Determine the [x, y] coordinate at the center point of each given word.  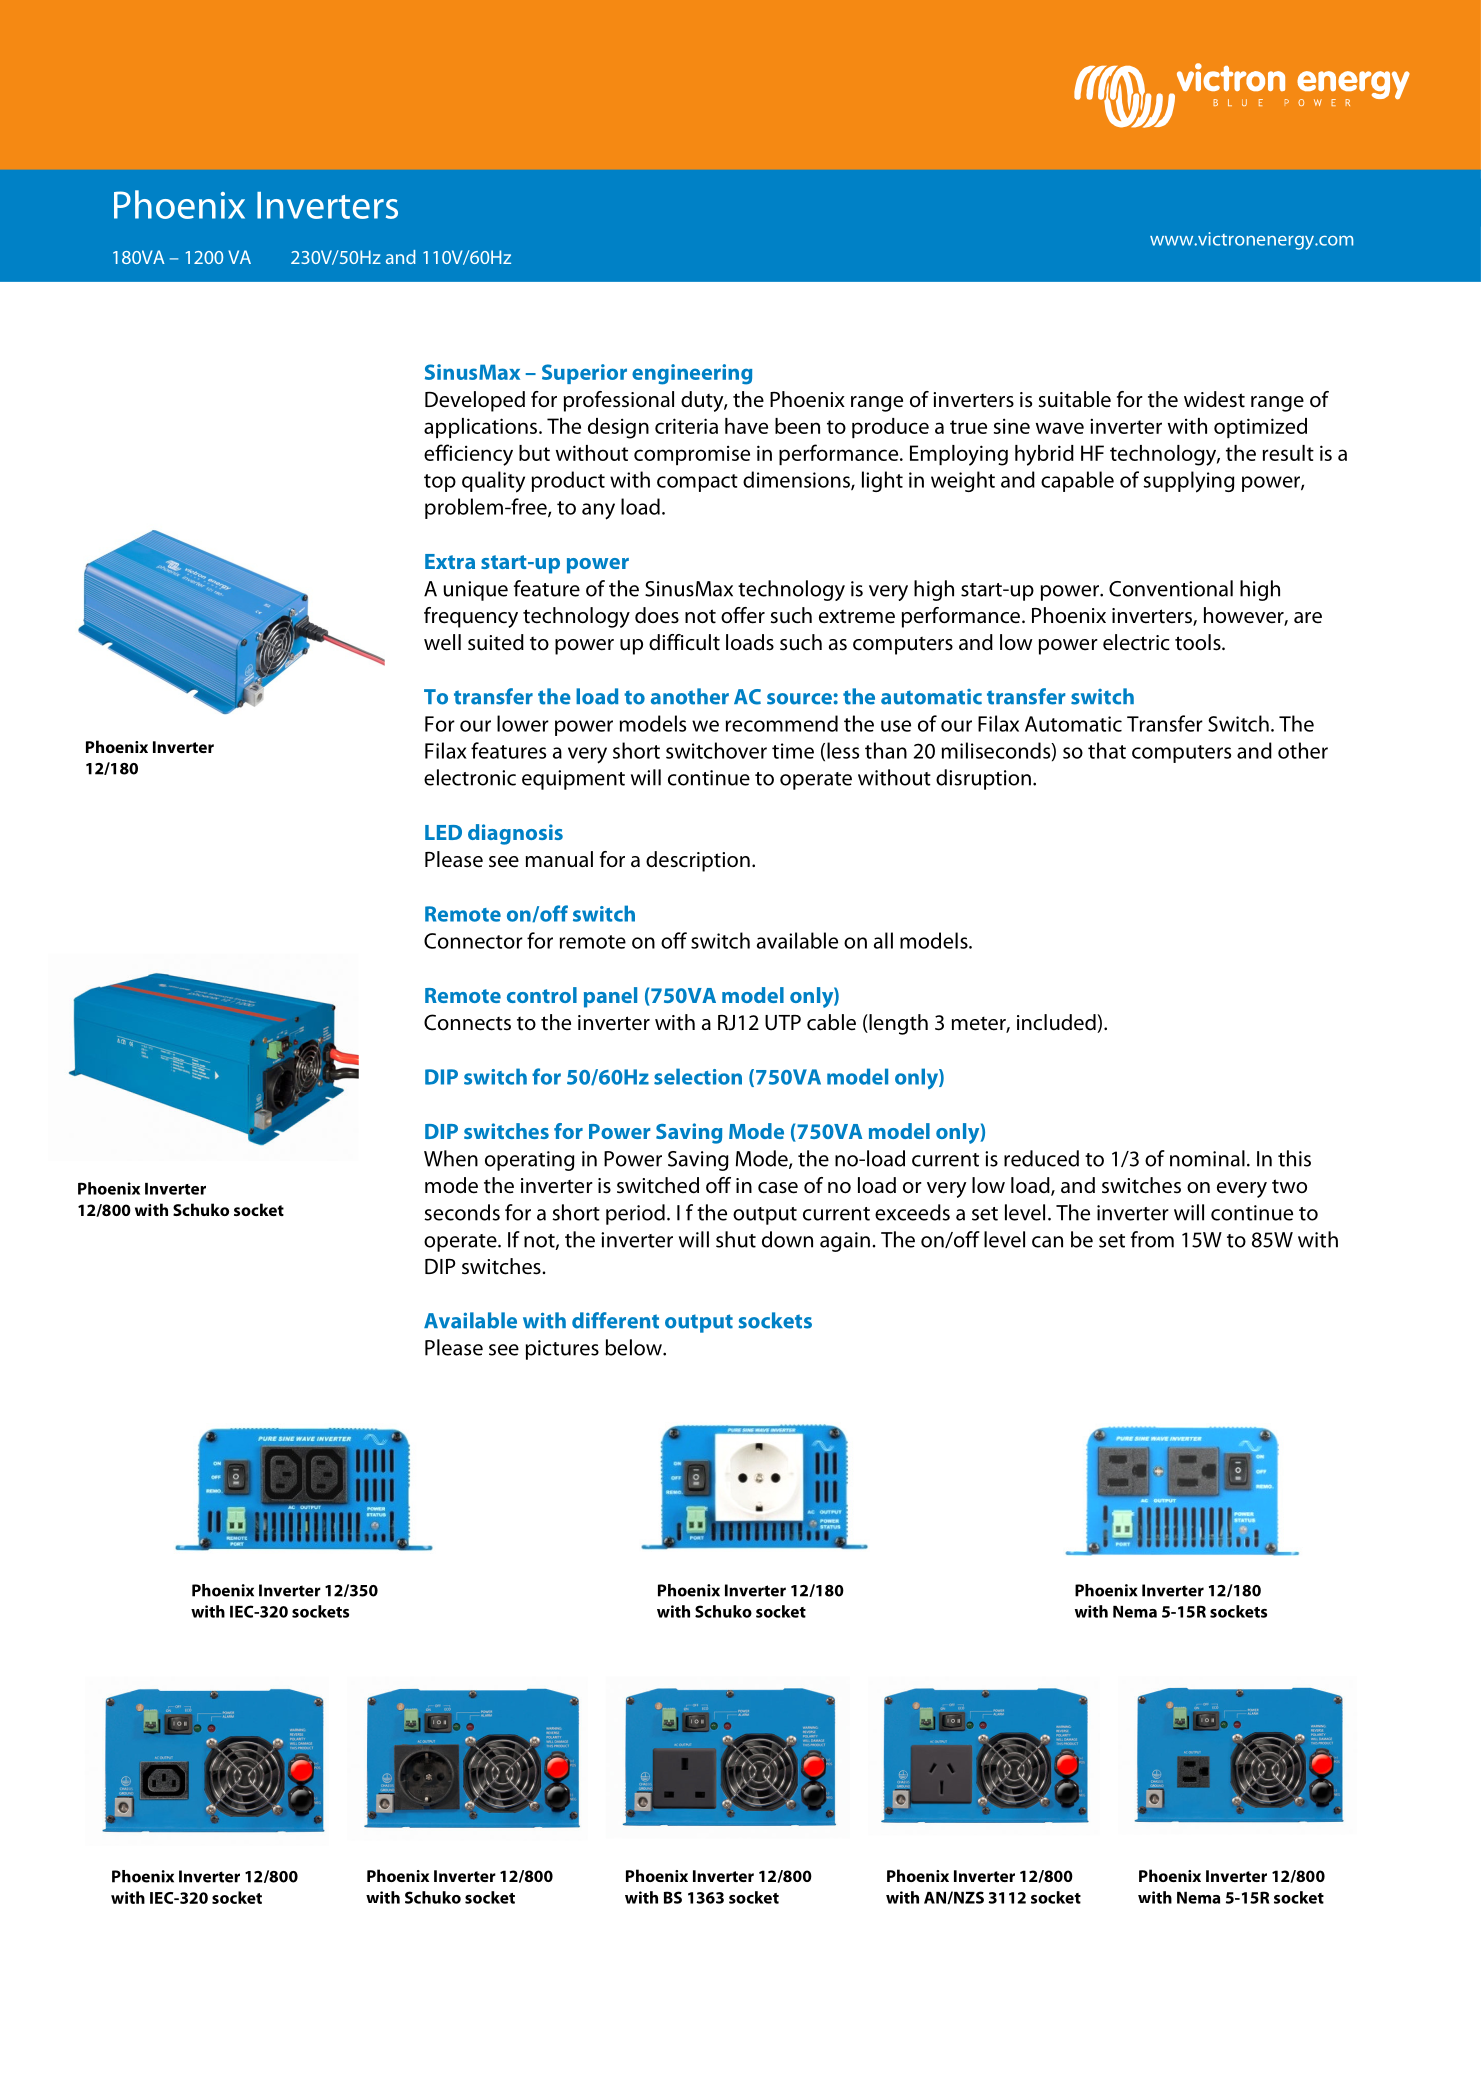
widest [1214, 399]
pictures [562, 1350]
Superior [584, 374]
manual [559, 859]
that [1107, 750]
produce [890, 428]
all [883, 940]
